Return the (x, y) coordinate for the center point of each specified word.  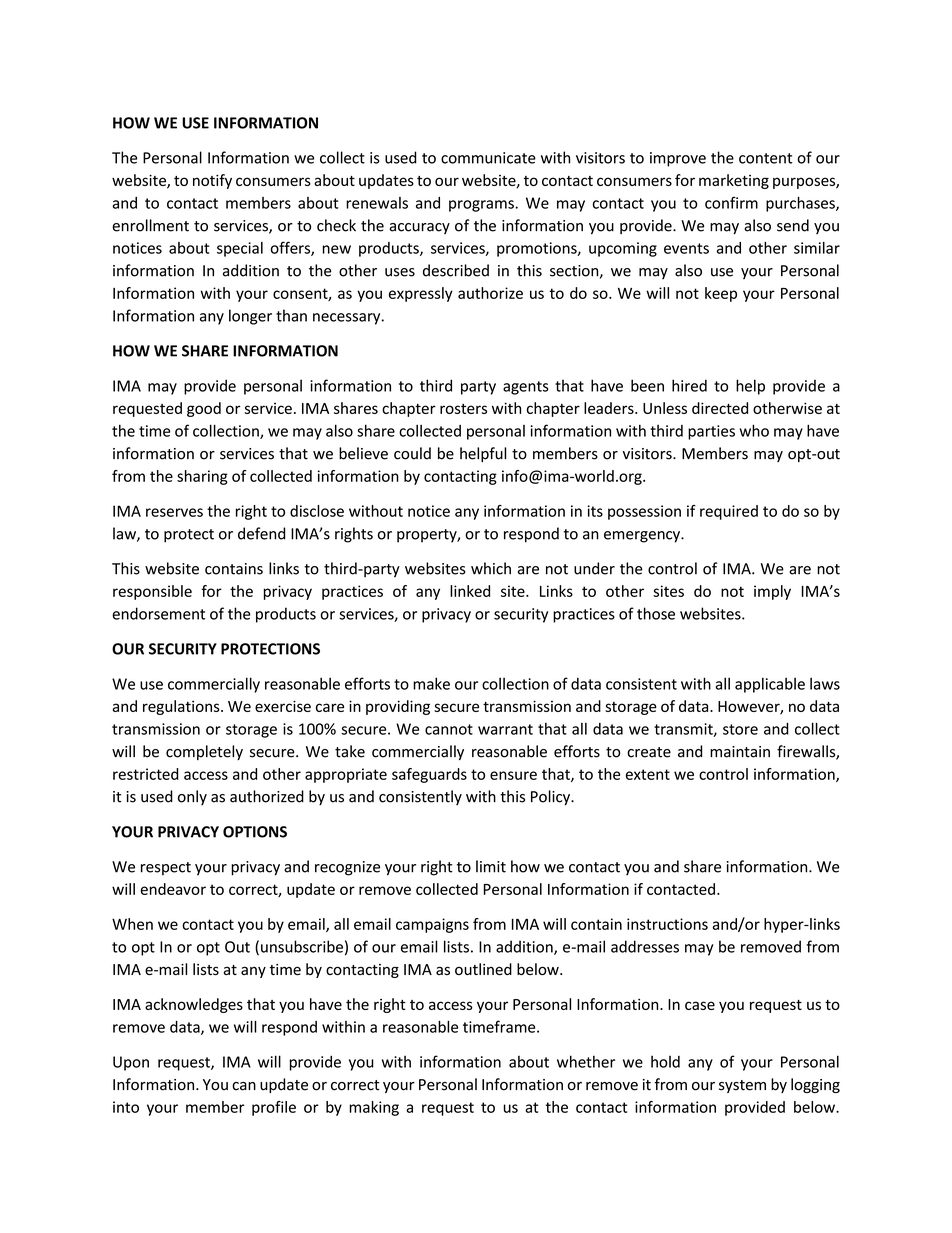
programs (482, 206)
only (192, 797)
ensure (513, 775)
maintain (740, 752)
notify (212, 181)
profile (274, 1108)
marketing (734, 181)
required (729, 512)
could (412, 453)
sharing (202, 477)
